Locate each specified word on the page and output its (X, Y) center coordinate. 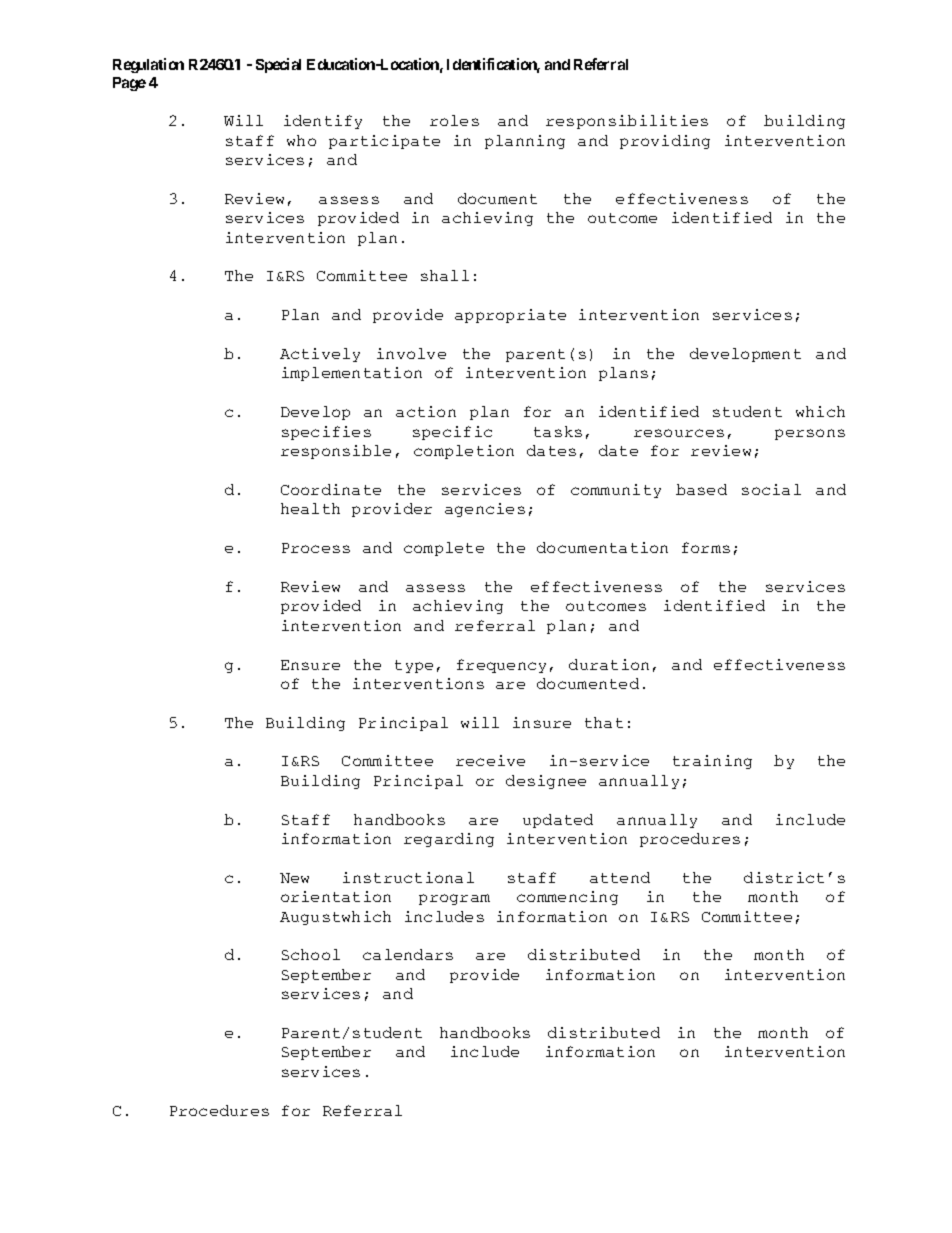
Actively (320, 355)
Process (316, 548)
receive (490, 760)
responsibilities (627, 122)
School (311, 954)
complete (444, 549)
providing (665, 142)
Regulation (148, 65)
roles (454, 120)
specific (452, 433)
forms (706, 547)
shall (445, 275)
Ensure (310, 665)
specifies (326, 433)
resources (679, 433)
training (712, 762)
